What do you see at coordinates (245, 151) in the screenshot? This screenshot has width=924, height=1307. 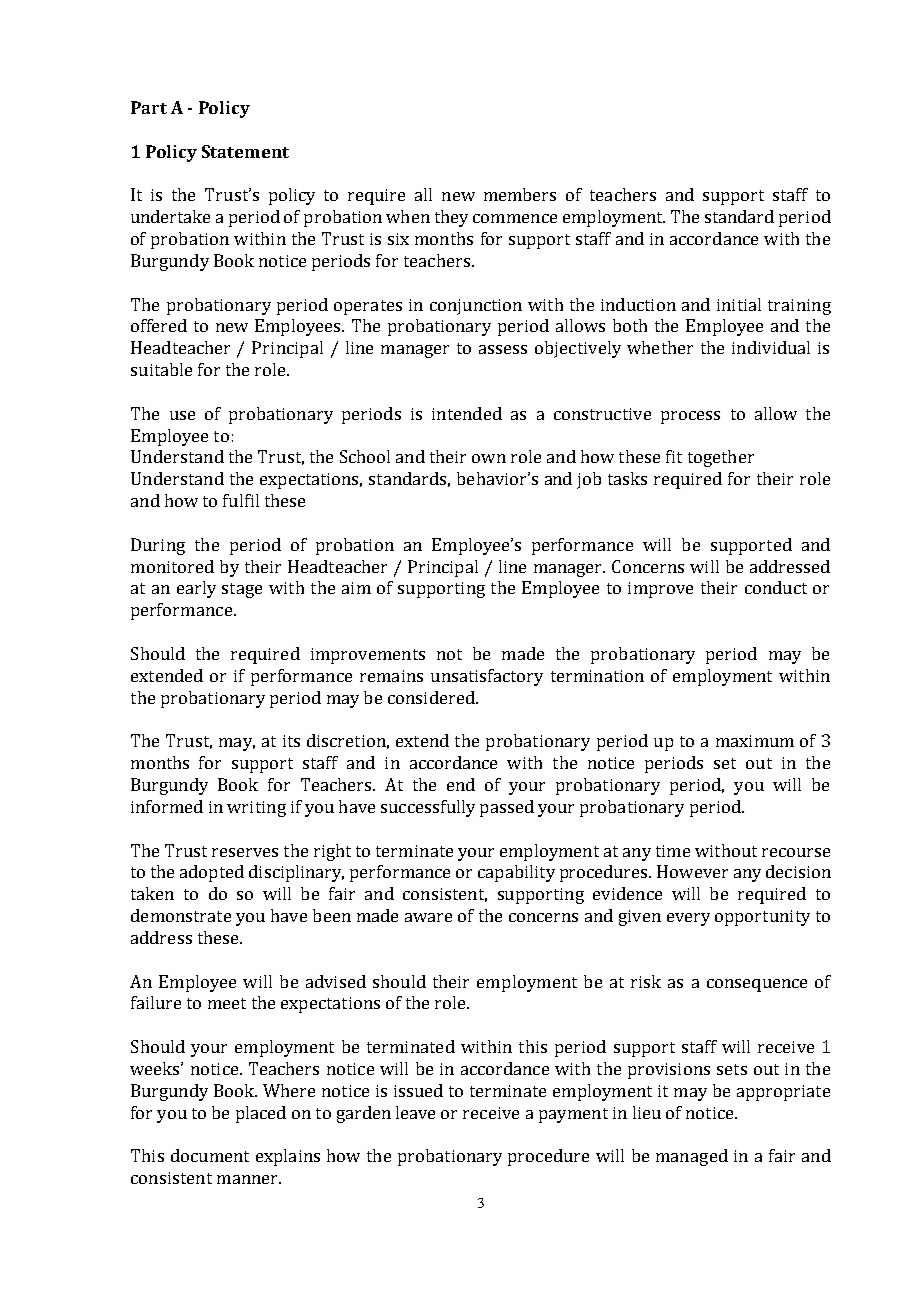 I see `Statement` at bounding box center [245, 151].
